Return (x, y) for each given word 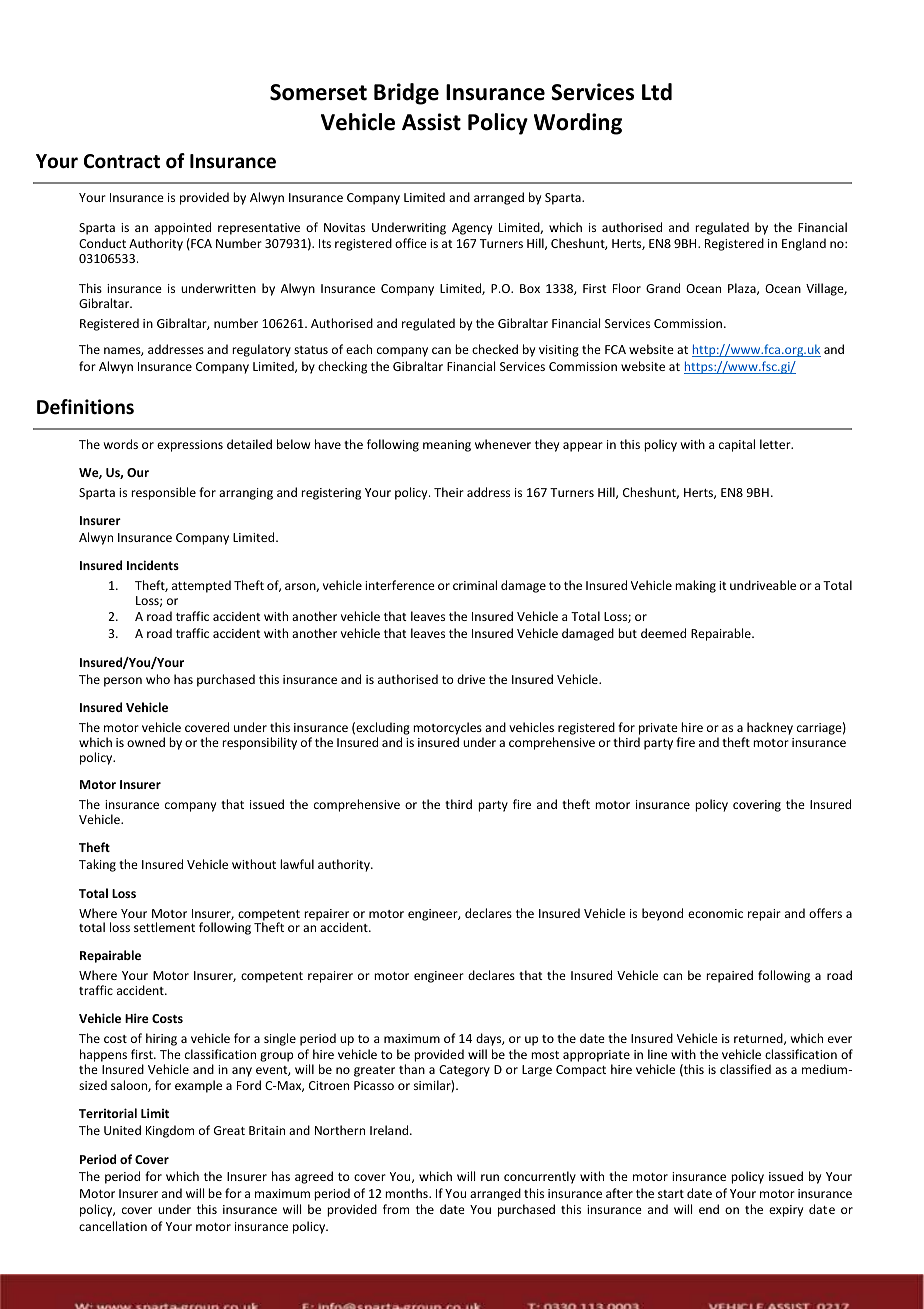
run (490, 1177)
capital (737, 445)
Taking (97, 865)
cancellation (113, 1226)
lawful (297, 864)
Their (449, 492)
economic (715, 913)
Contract (122, 161)
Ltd (657, 92)
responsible (163, 493)
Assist (431, 122)
